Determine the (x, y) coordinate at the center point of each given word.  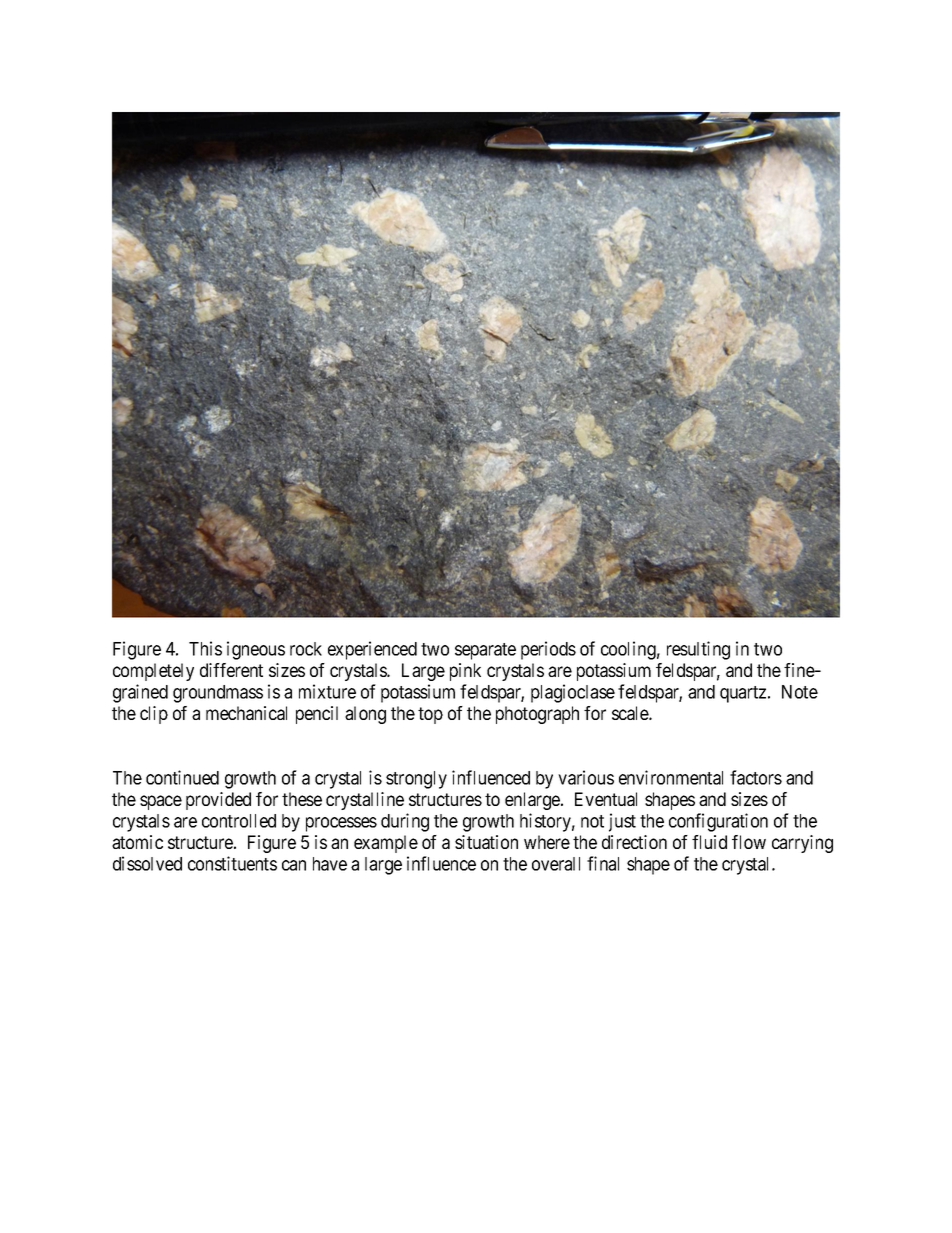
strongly (416, 780)
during (405, 822)
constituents (232, 863)
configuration (718, 822)
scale (631, 713)
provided (218, 801)
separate (485, 651)
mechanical (246, 713)
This (205, 648)
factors (756, 777)
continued (182, 777)
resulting (698, 650)
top (430, 715)
